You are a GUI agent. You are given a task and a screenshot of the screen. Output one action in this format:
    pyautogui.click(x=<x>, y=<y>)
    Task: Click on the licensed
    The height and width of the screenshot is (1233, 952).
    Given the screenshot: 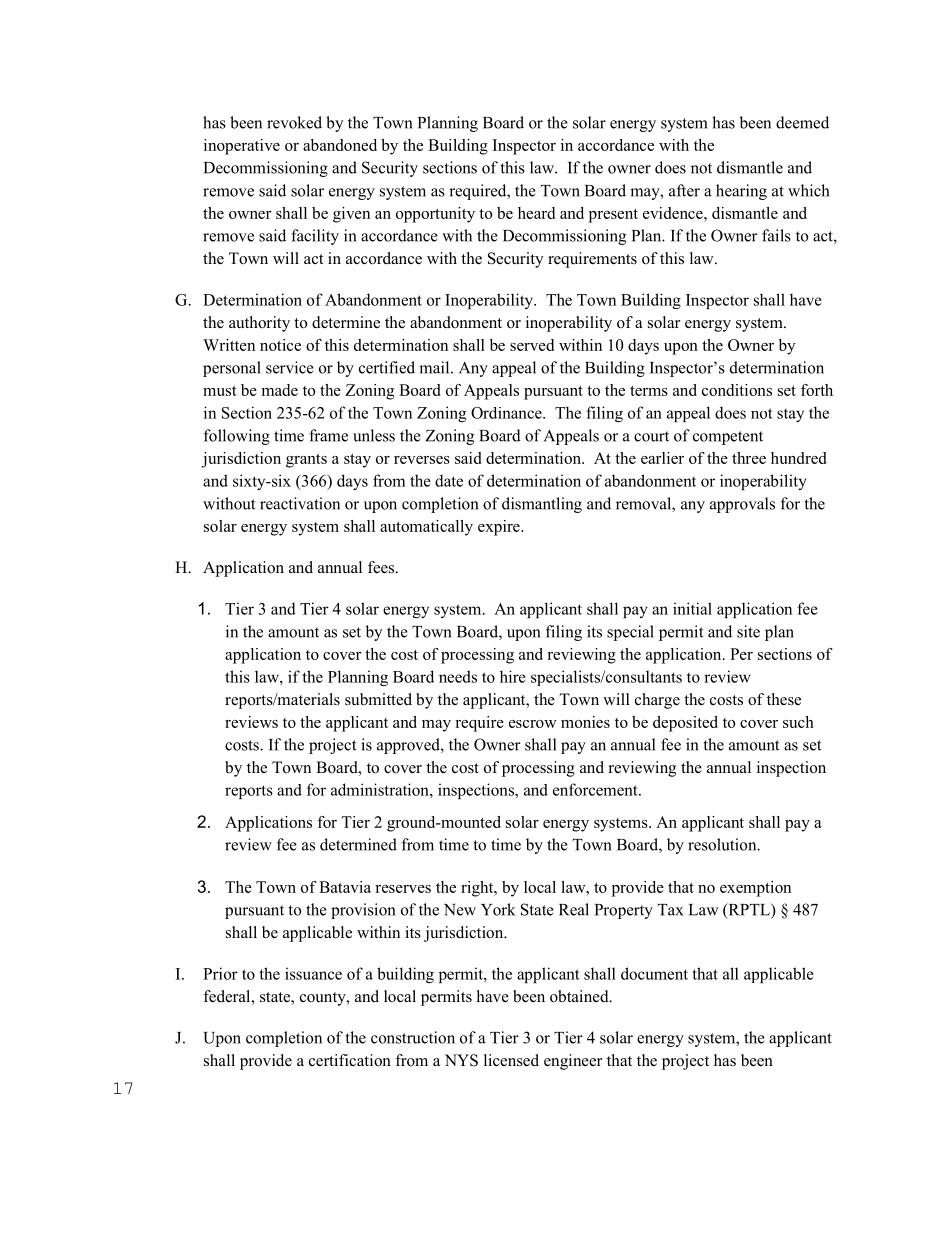 What is the action you would take?
    pyautogui.click(x=511, y=1060)
